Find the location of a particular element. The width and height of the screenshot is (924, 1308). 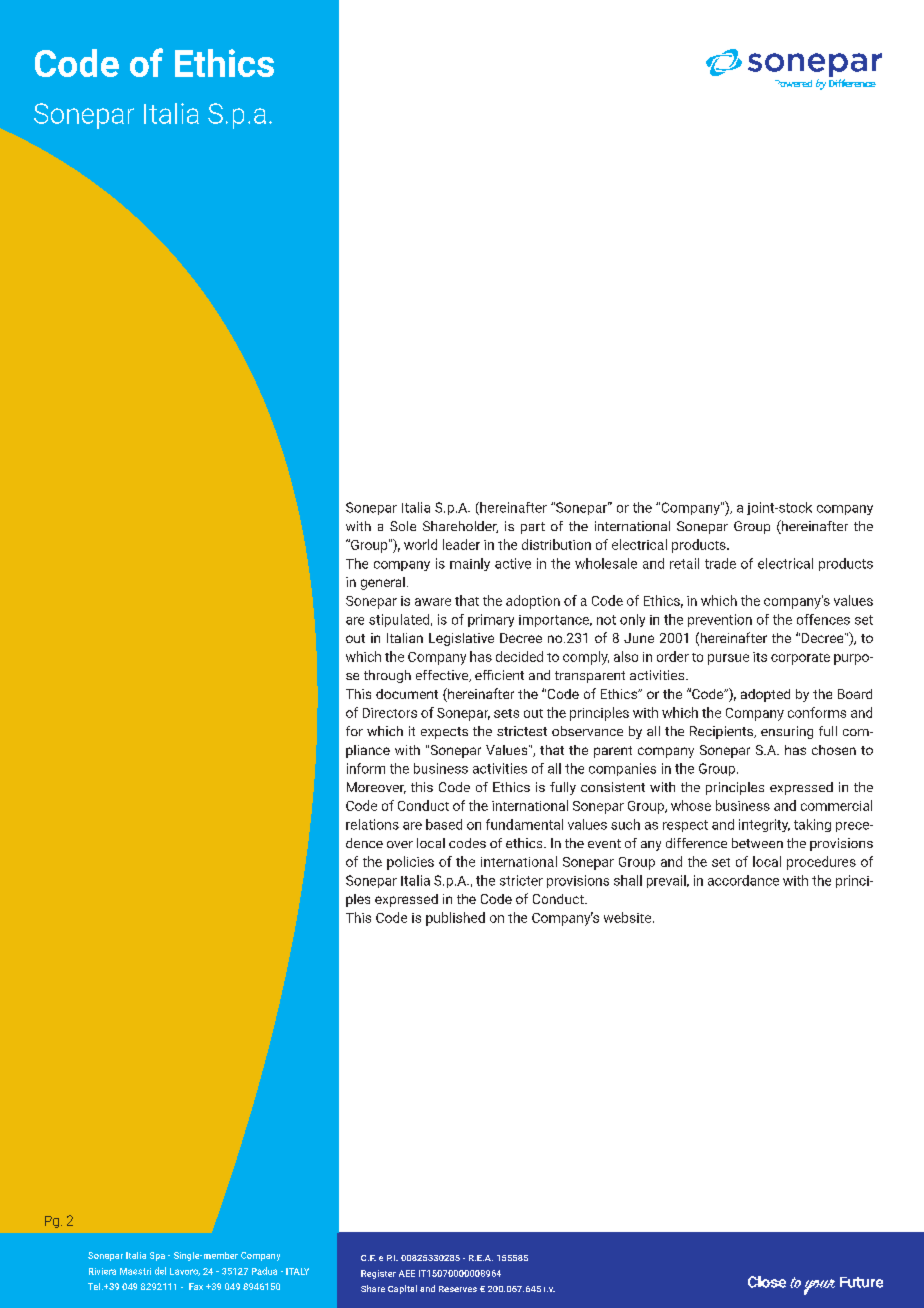

leader is located at coordinates (461, 544).
